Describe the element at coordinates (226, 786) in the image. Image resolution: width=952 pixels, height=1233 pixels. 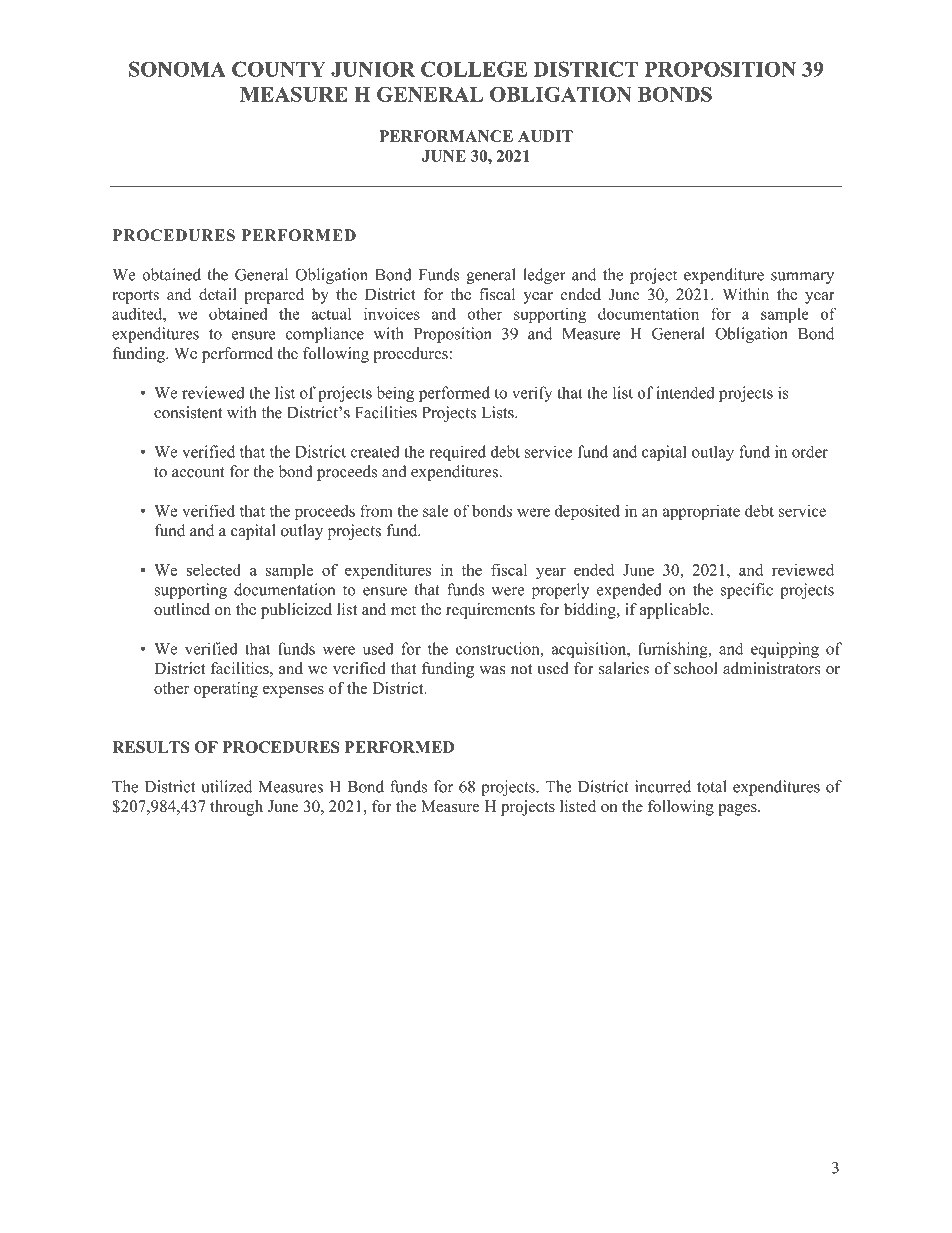
I see `utilized` at that location.
